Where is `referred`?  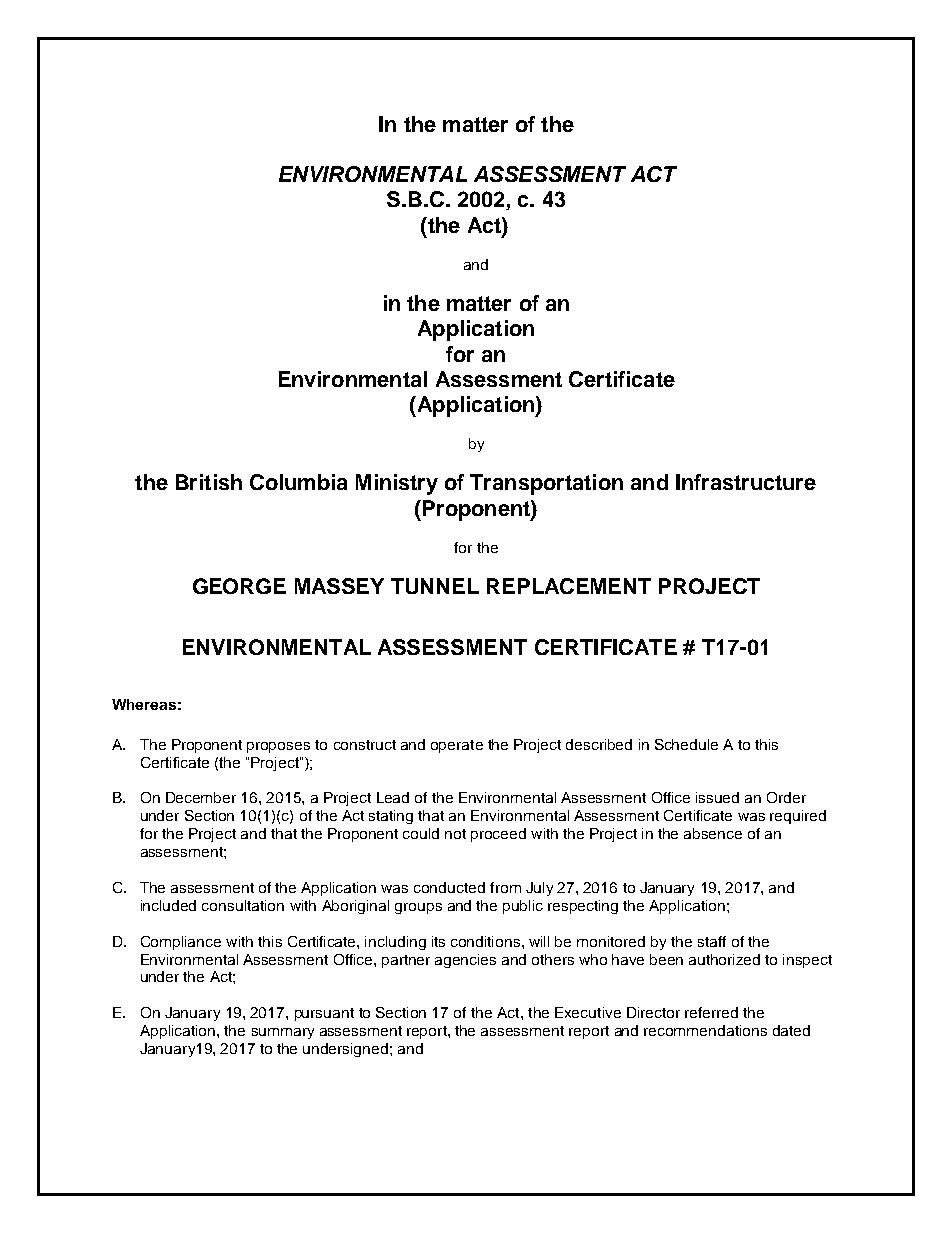
referred is located at coordinates (711, 1012).
